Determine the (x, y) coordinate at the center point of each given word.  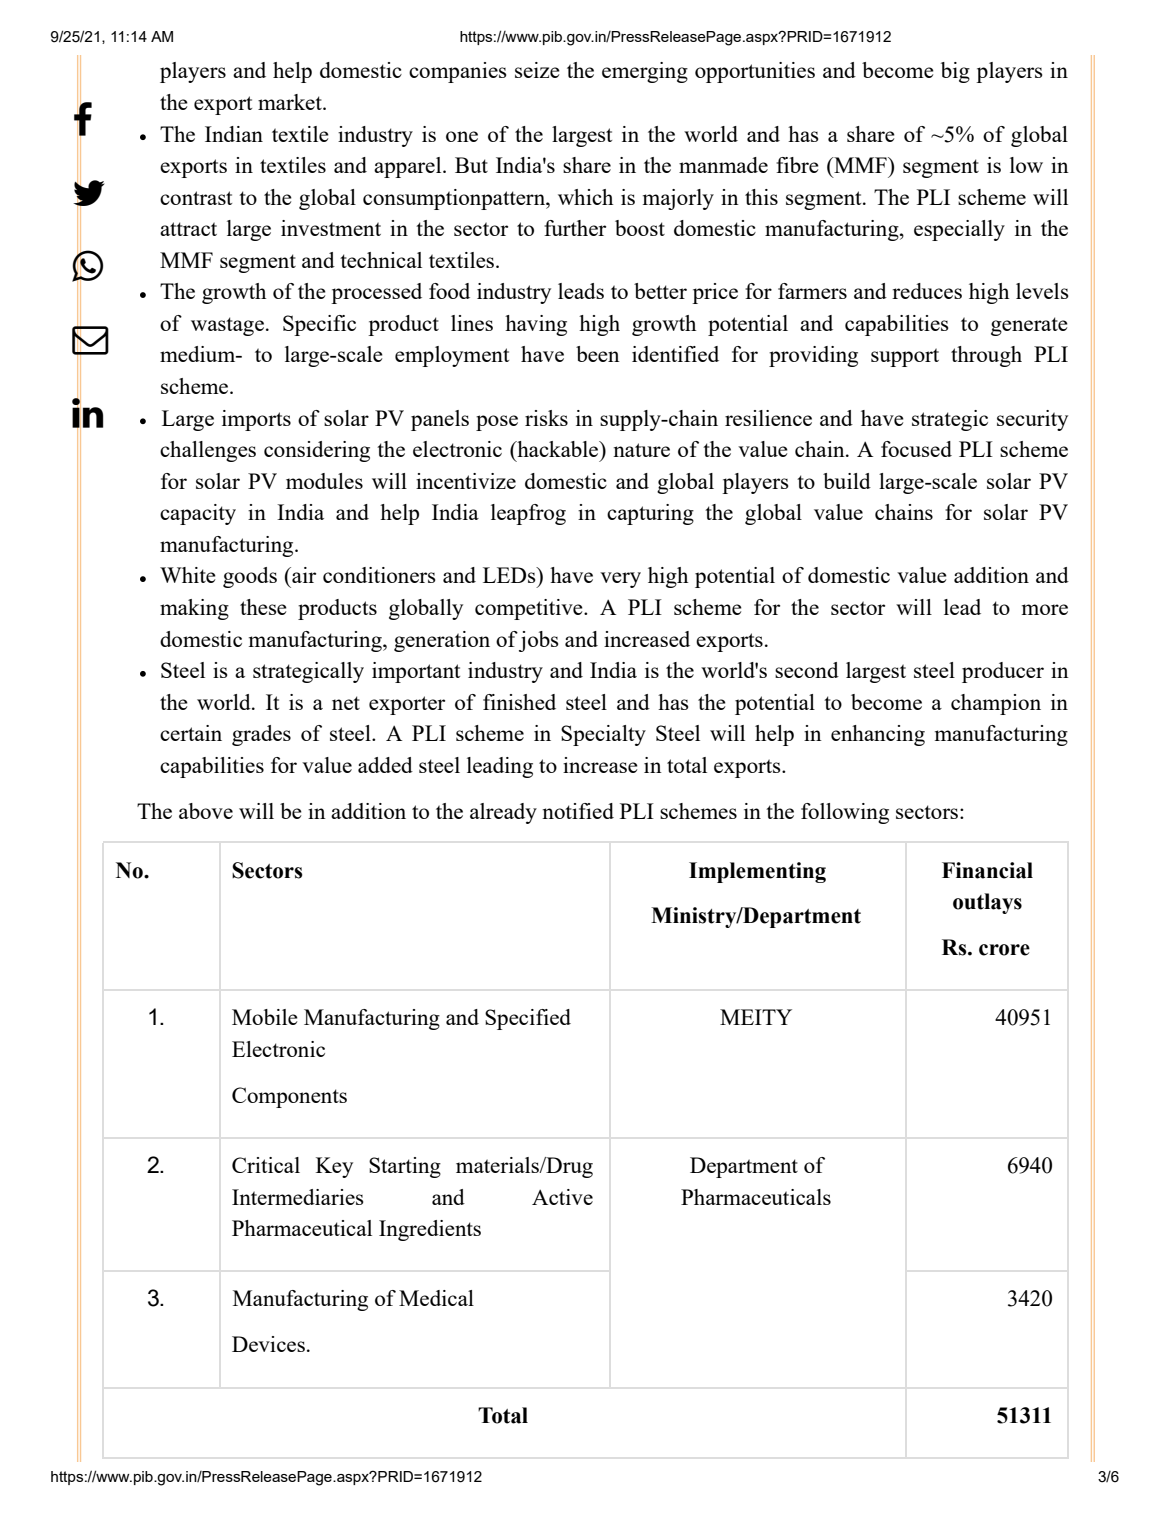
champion (996, 704)
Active (562, 1197)
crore (1004, 950)
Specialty (603, 735)
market (291, 102)
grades (261, 735)
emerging (645, 72)
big (955, 72)
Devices (268, 1344)
